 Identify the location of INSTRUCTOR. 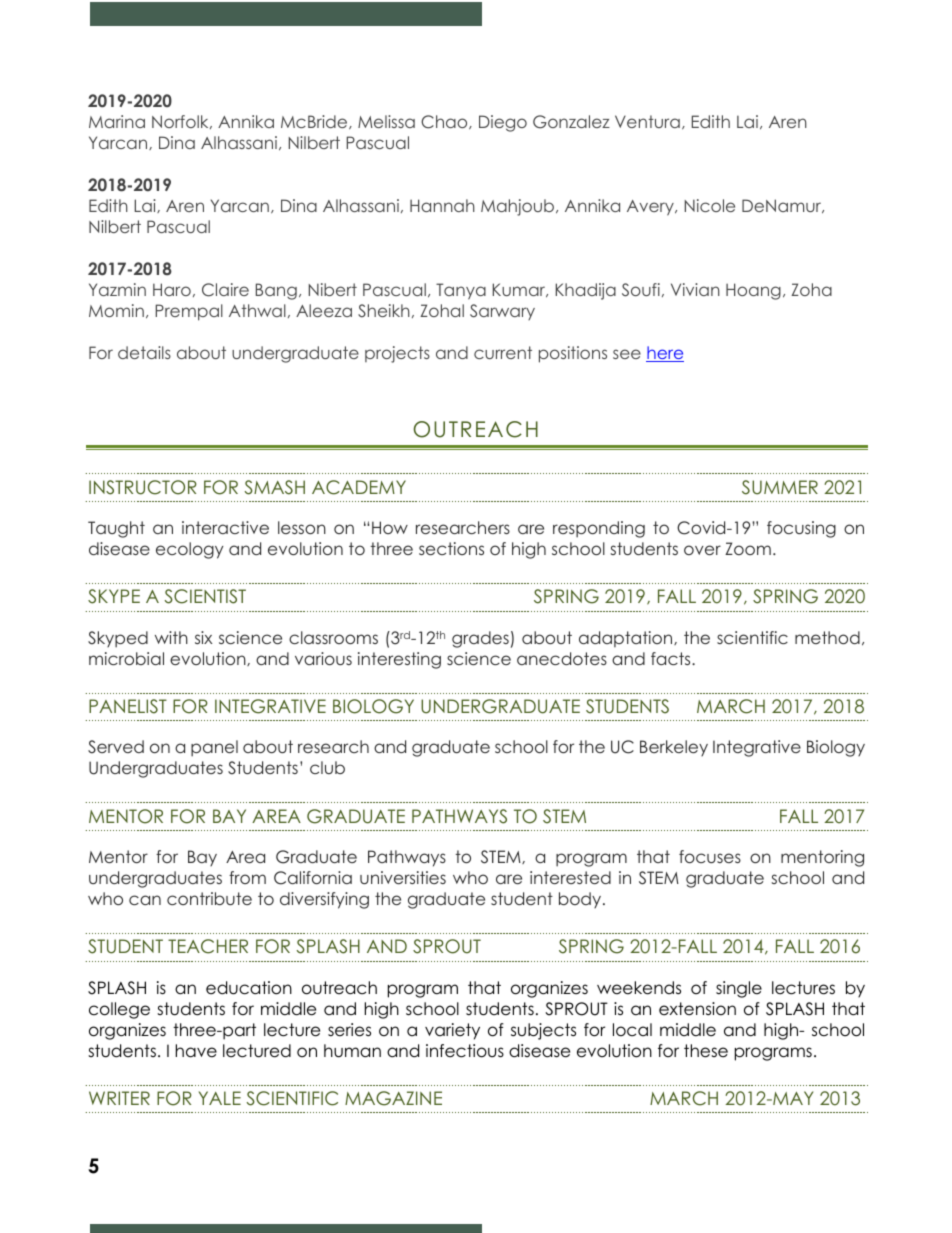
(143, 487).
